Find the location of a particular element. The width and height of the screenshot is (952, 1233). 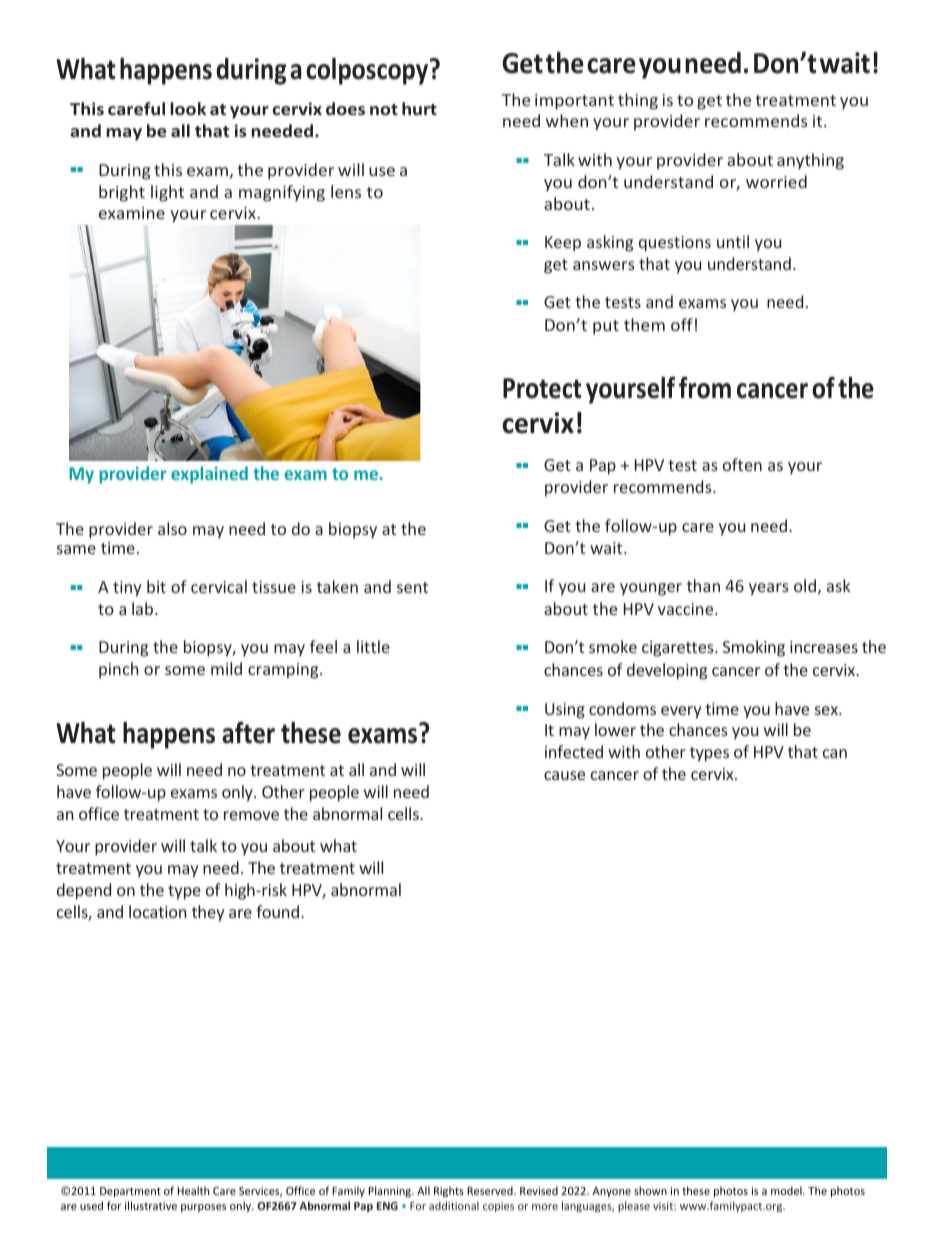

look is located at coordinates (188, 108).
